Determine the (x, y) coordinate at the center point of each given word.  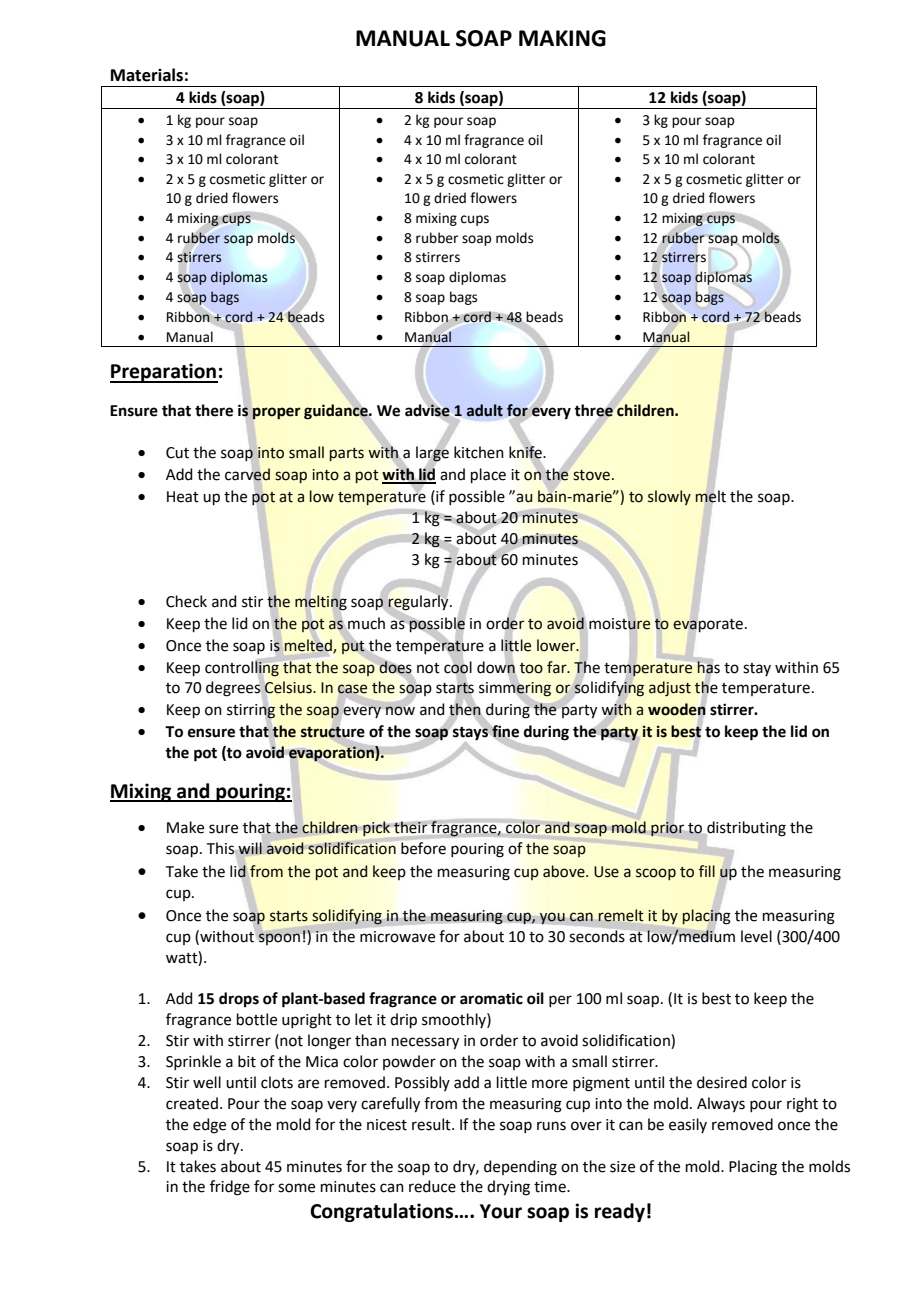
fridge (230, 1188)
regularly (419, 603)
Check (186, 601)
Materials (147, 75)
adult (485, 410)
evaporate (709, 625)
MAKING (562, 38)
